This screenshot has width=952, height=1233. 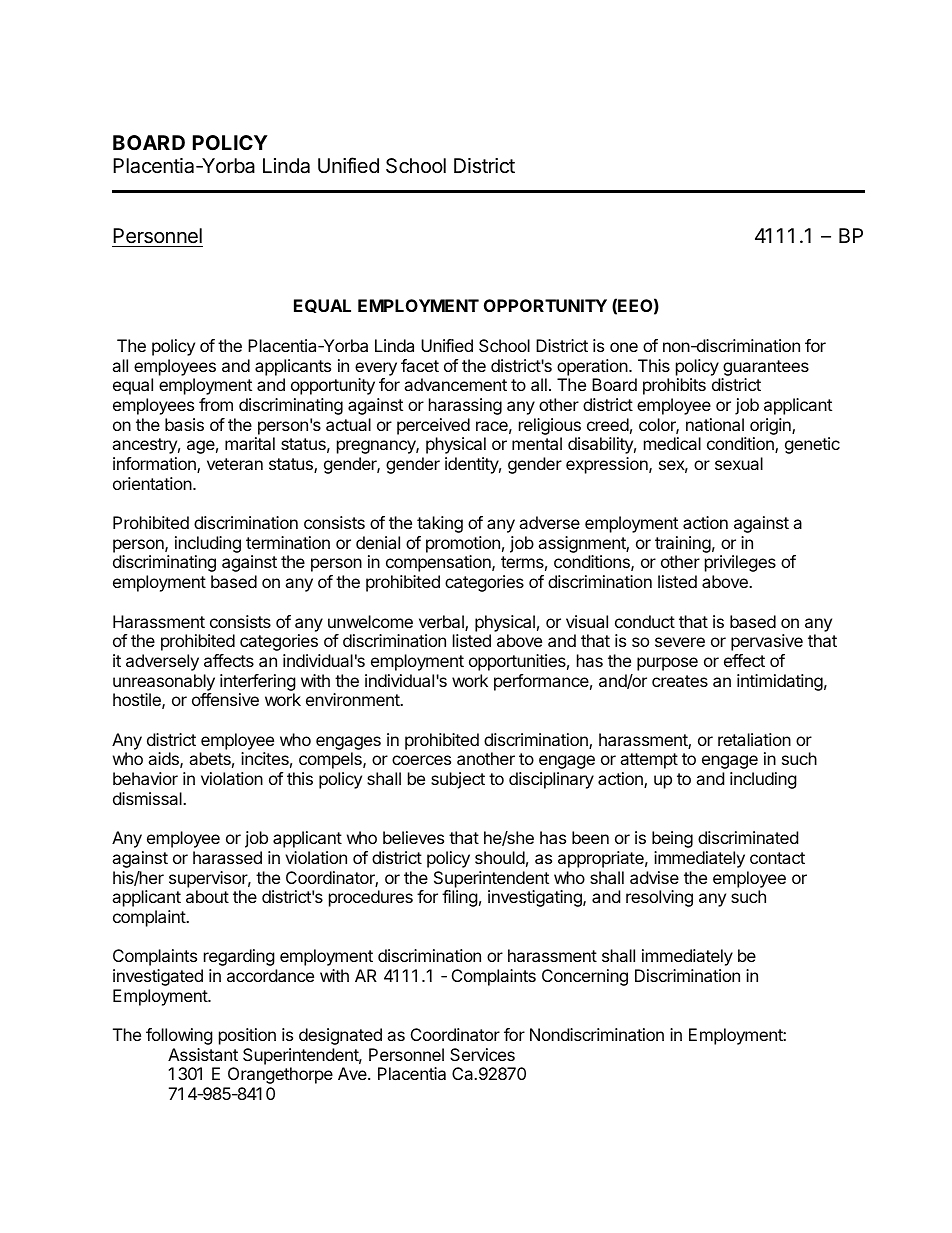 What do you see at coordinates (288, 542) in the screenshot?
I see `termination` at bounding box center [288, 542].
